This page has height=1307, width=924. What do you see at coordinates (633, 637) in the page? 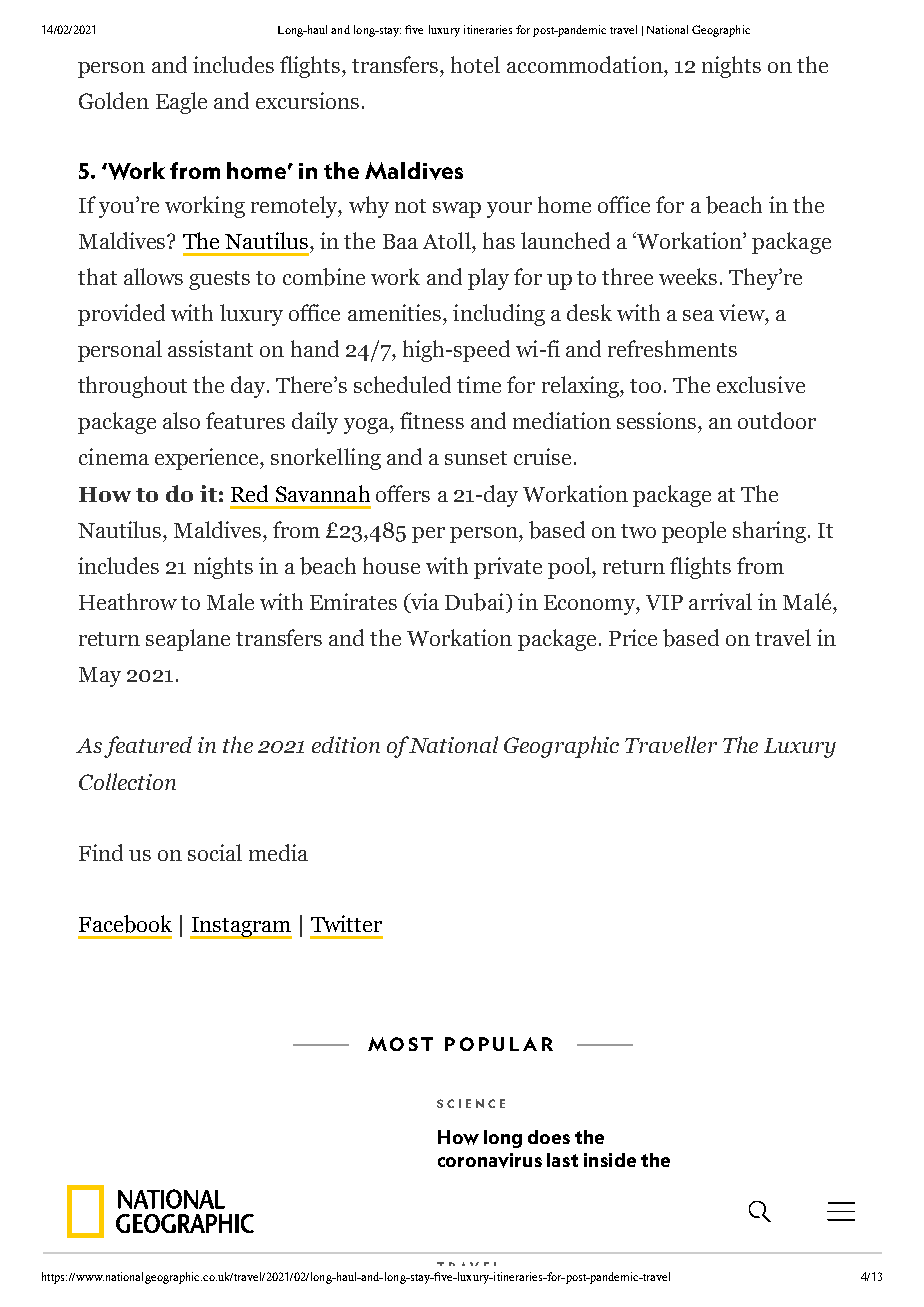
I see `Price` at bounding box center [633, 637].
